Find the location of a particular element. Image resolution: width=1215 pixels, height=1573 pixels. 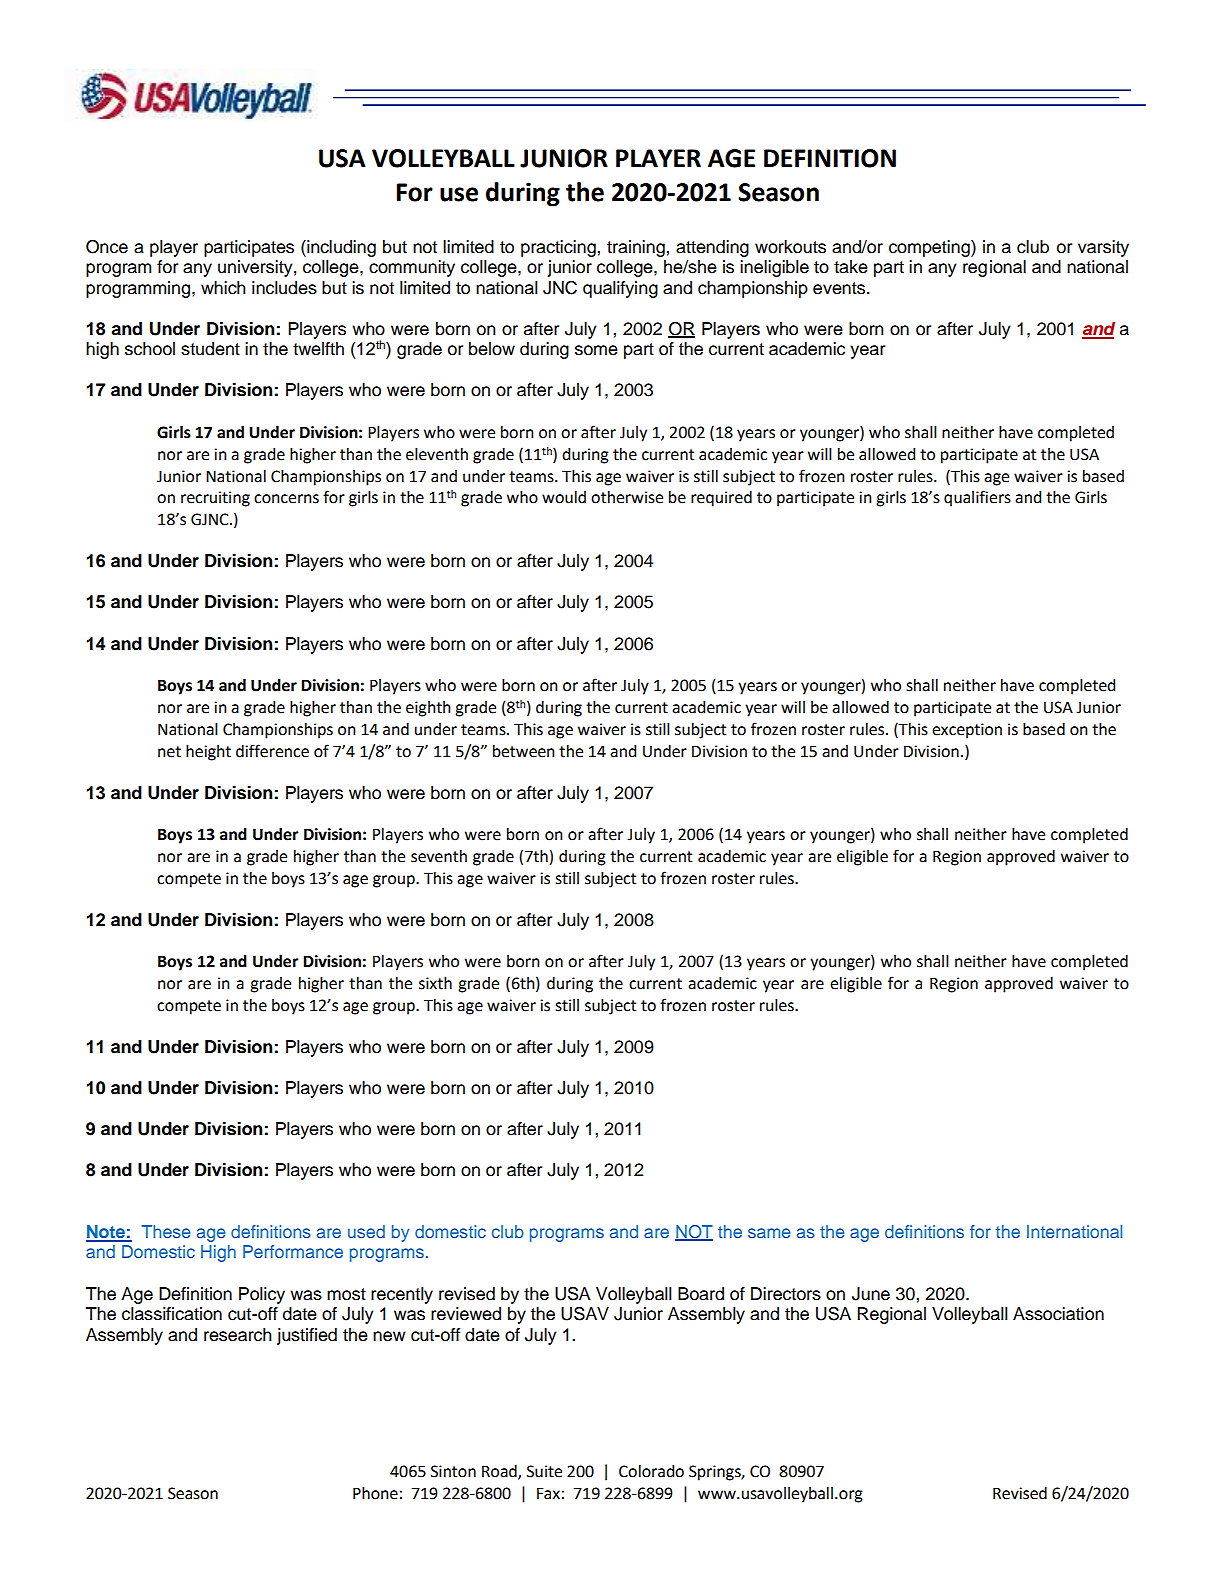

competing is located at coordinates (930, 248).
